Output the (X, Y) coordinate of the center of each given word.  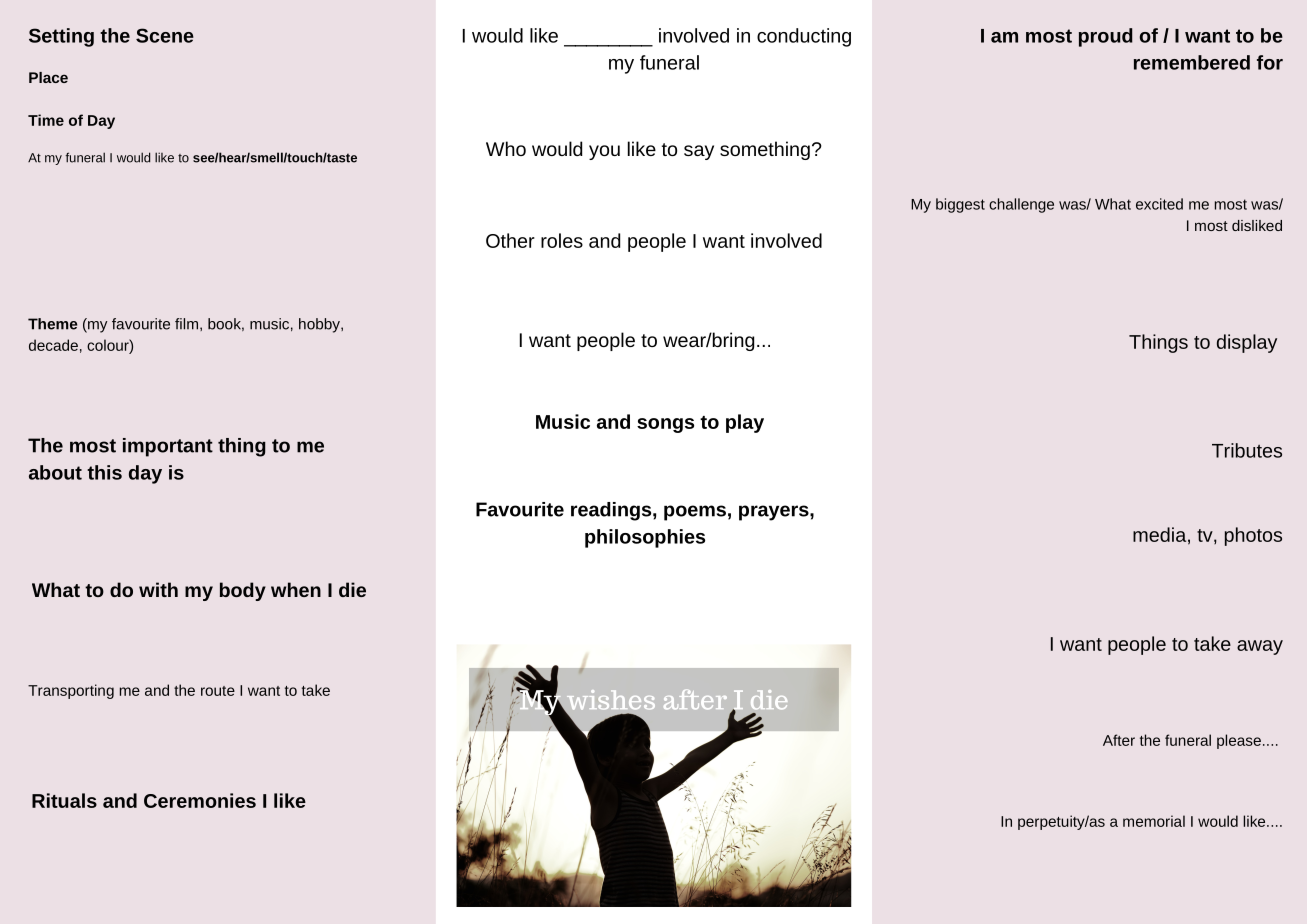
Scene (165, 35)
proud (1106, 37)
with (158, 589)
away (1260, 647)
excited (1159, 204)
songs (665, 425)
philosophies (645, 538)
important (168, 447)
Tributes (1247, 450)
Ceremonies (200, 800)
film (186, 324)
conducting (804, 37)
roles (562, 240)
